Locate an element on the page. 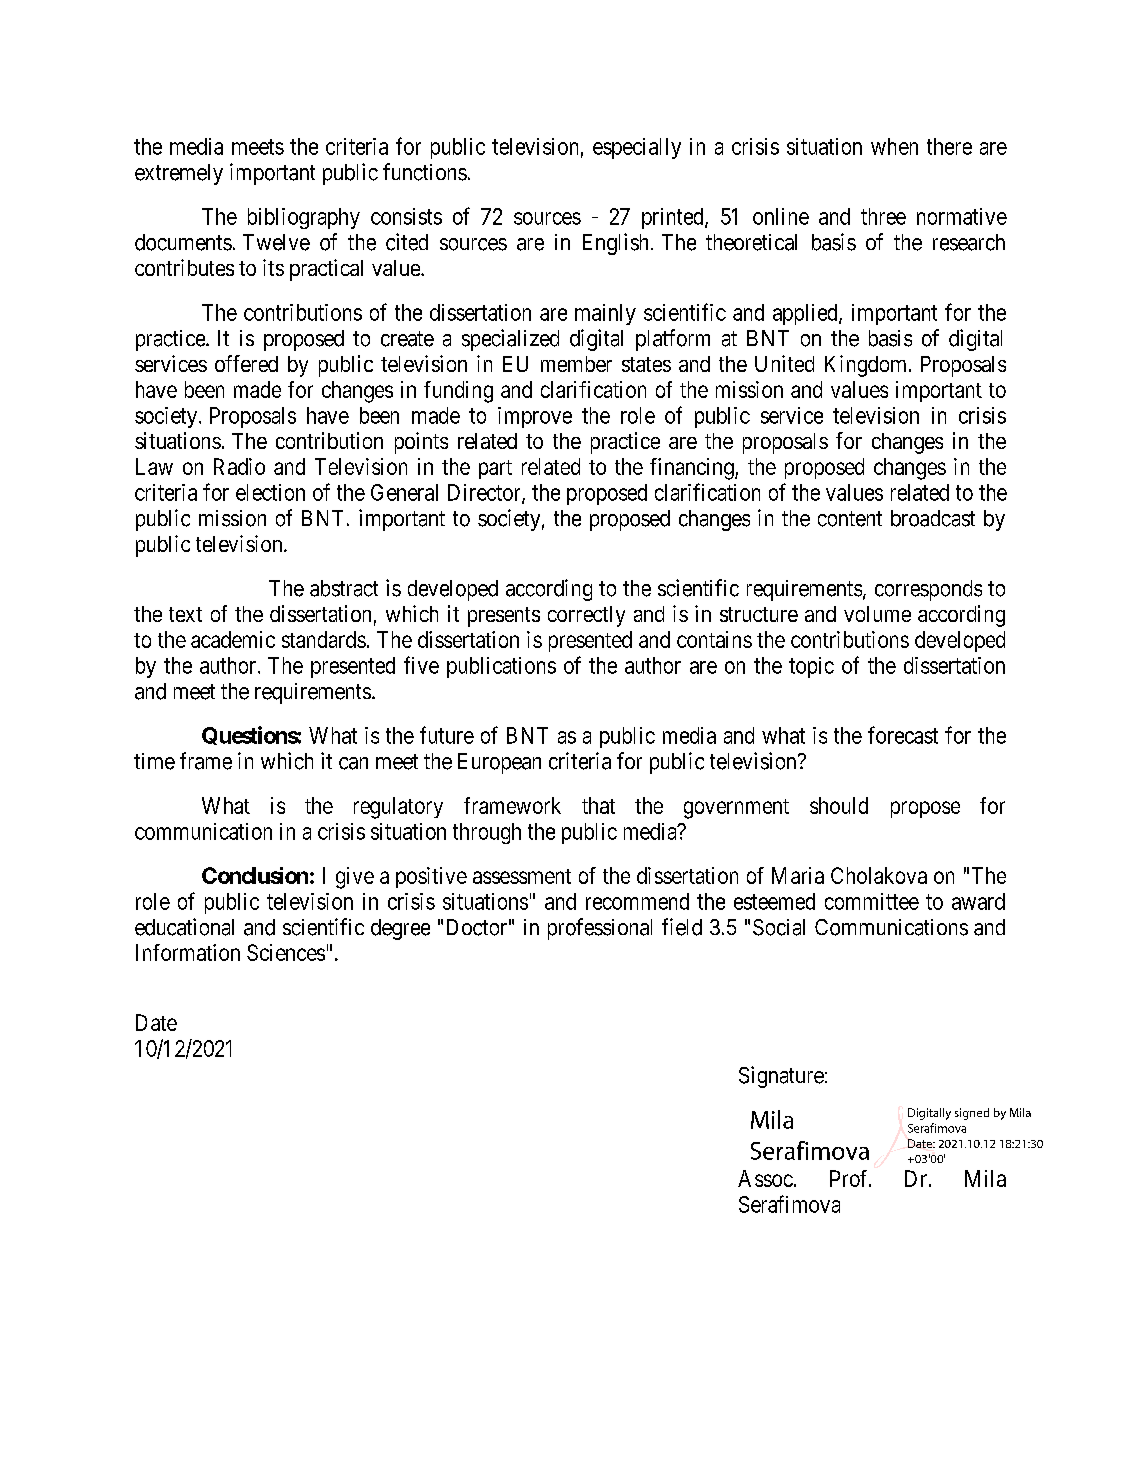 The image size is (1140, 1476). Sciences is located at coordinates (286, 952).
